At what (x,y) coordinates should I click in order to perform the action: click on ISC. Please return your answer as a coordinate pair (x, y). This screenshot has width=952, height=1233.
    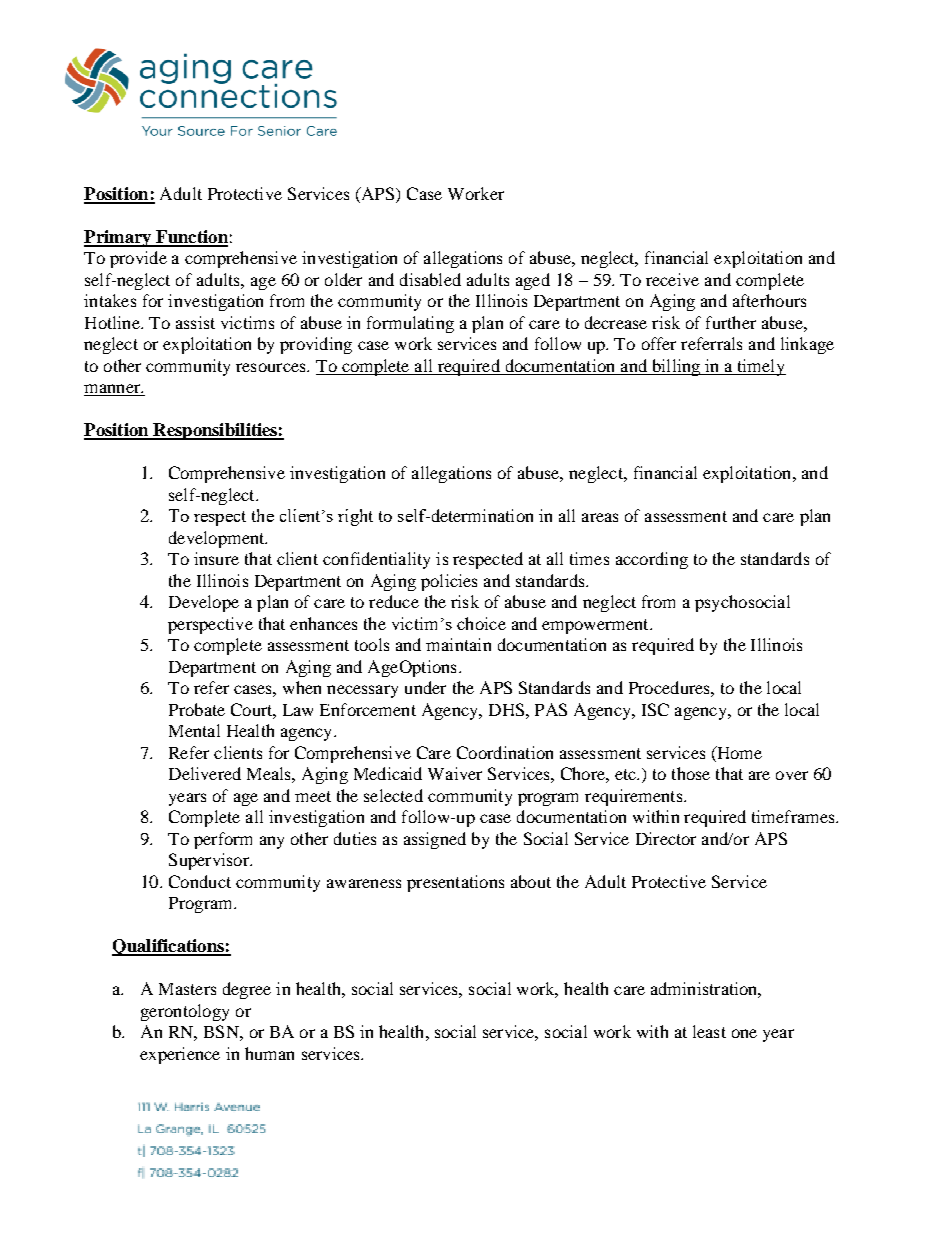
    Looking at the image, I should click on (655, 709).
